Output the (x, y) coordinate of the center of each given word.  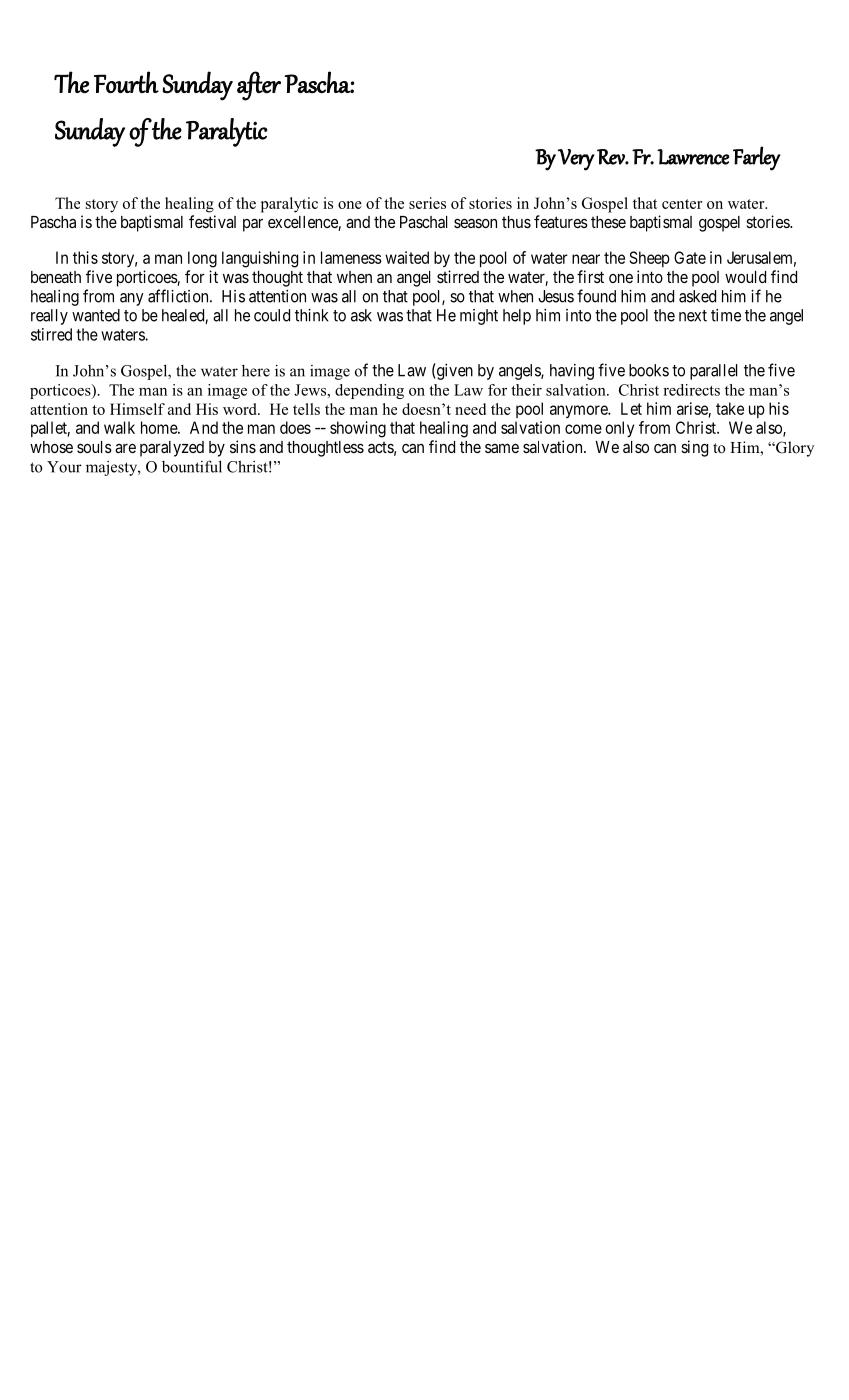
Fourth (126, 82)
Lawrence (693, 157)
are (125, 448)
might (479, 317)
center (682, 204)
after (259, 86)
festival (212, 221)
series (427, 203)
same (502, 448)
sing (694, 448)
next (693, 316)
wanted (96, 315)
